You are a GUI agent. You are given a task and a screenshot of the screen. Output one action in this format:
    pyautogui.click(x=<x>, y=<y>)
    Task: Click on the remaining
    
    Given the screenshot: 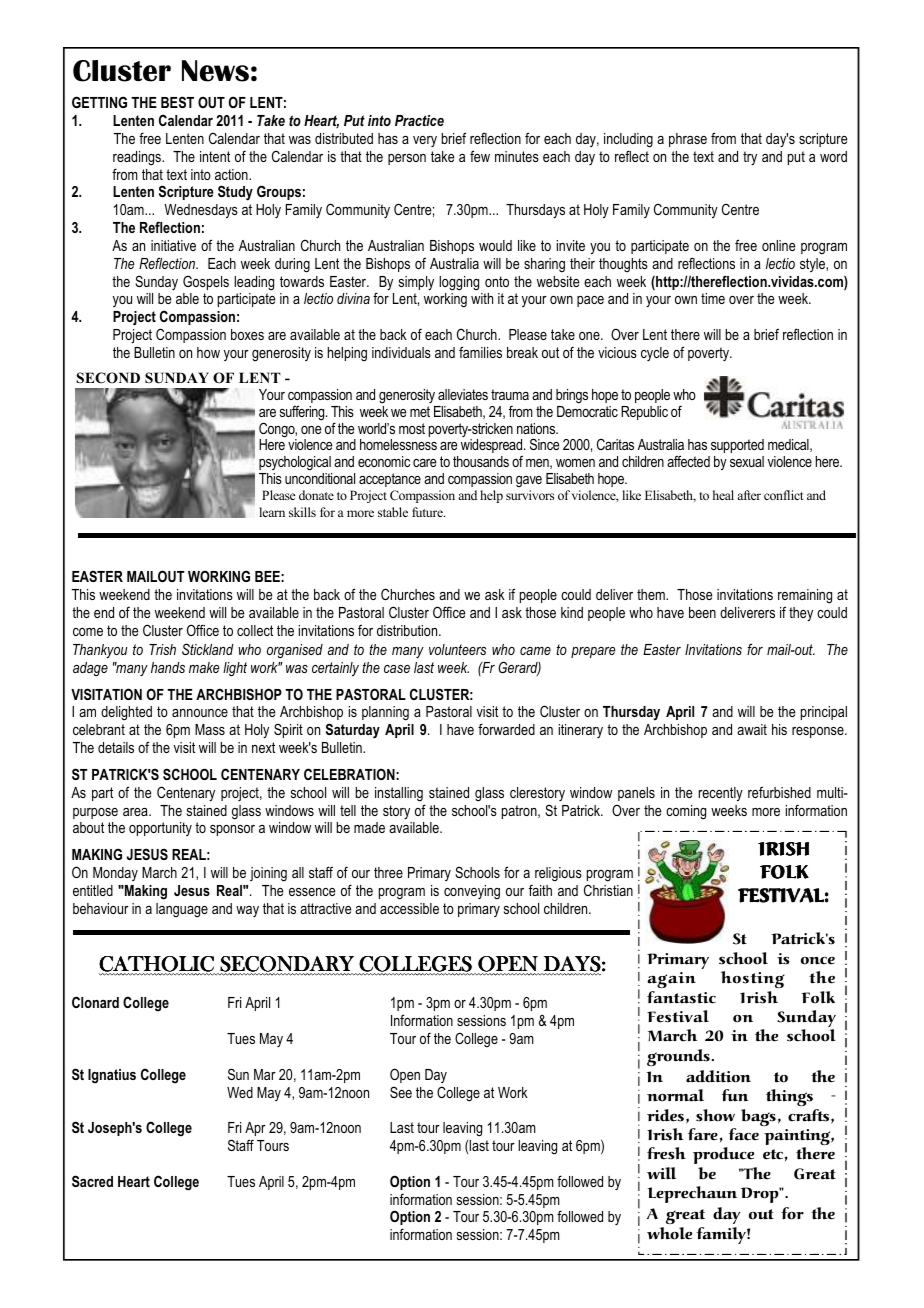 What is the action you would take?
    pyautogui.click(x=805, y=596)
